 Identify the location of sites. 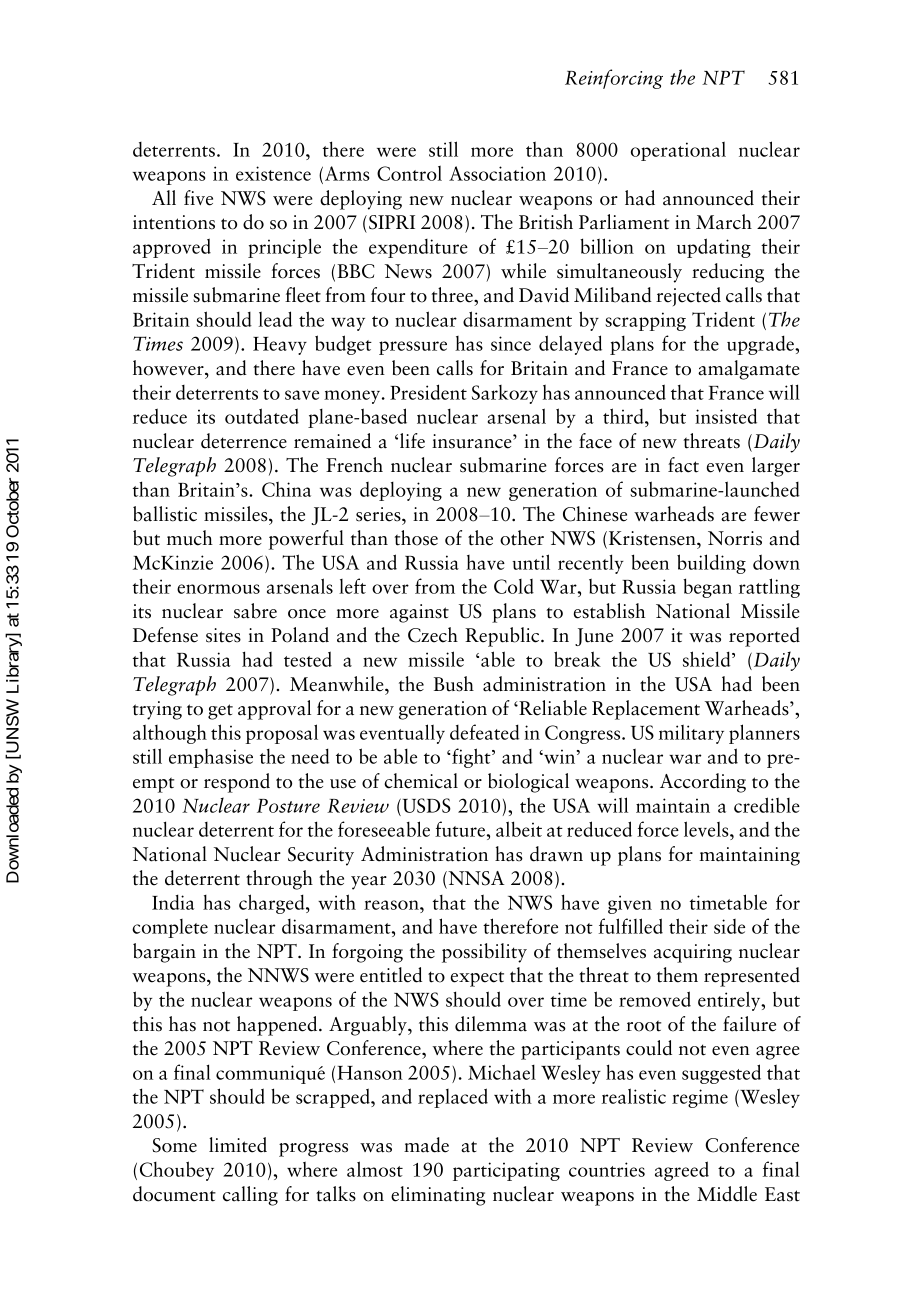
(223, 635).
